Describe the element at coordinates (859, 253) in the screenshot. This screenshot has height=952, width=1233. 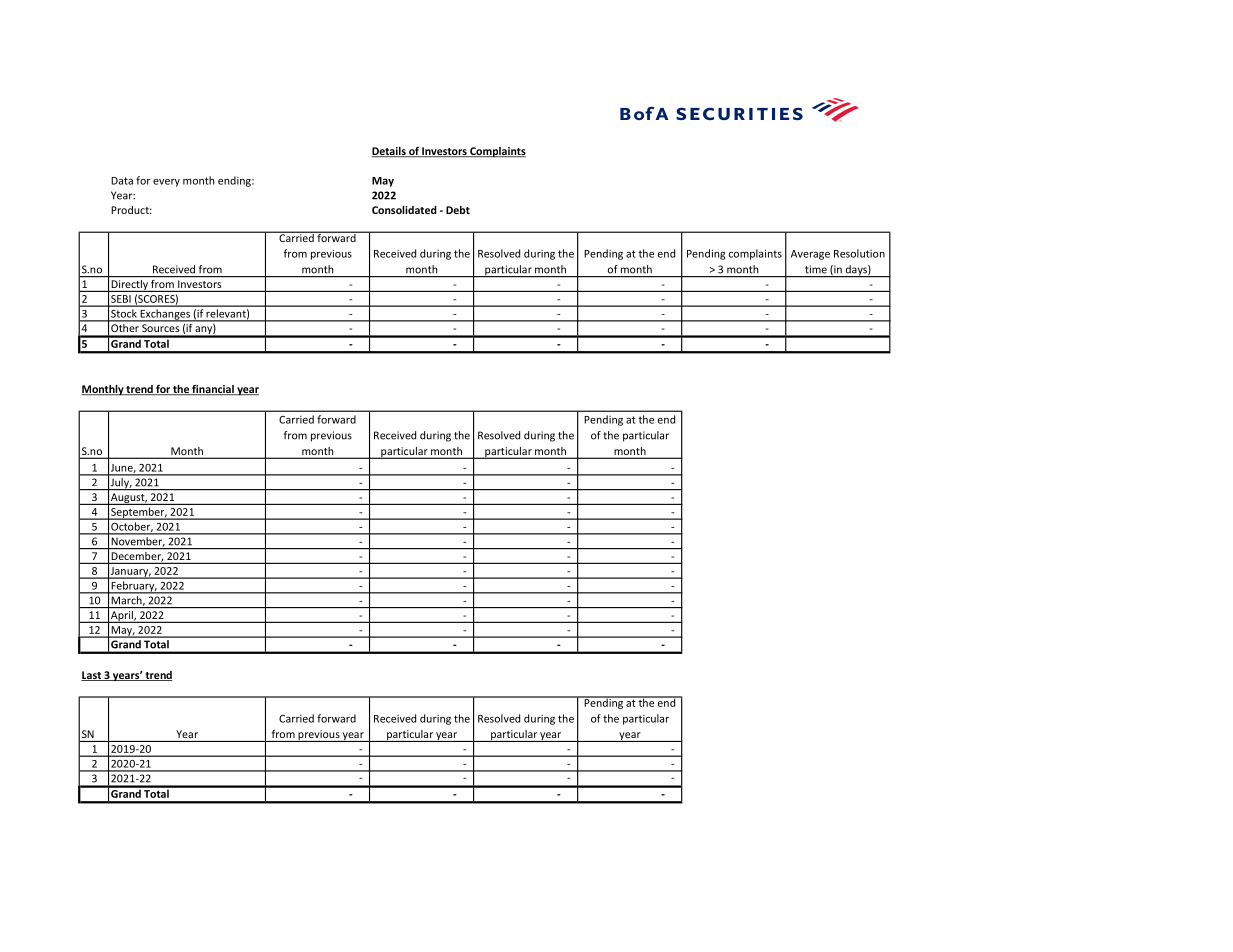
I see `Resolution` at that location.
